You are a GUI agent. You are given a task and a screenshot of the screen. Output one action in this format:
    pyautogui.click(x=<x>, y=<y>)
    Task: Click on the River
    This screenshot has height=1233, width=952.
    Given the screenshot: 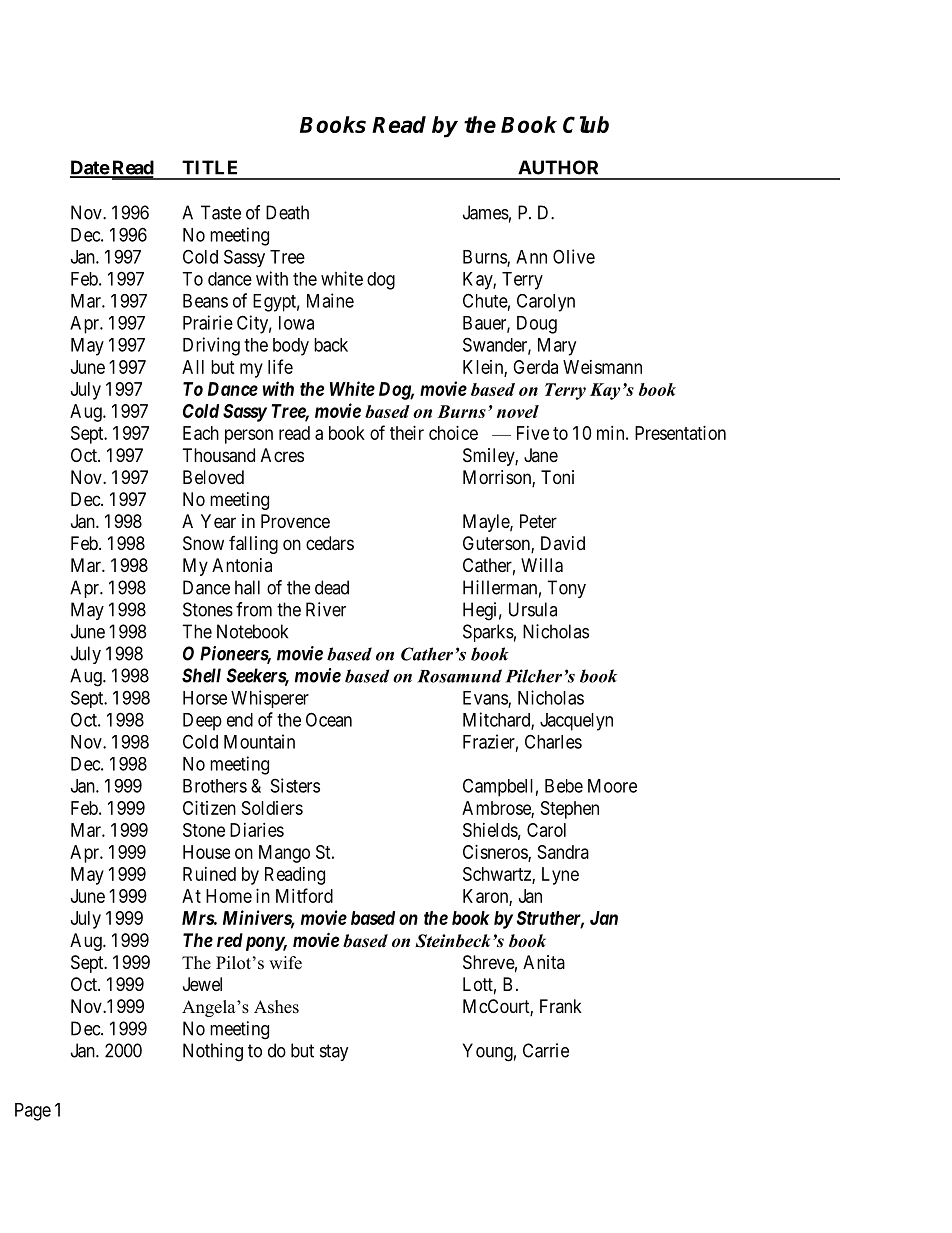 What is the action you would take?
    pyautogui.click(x=326, y=609)
